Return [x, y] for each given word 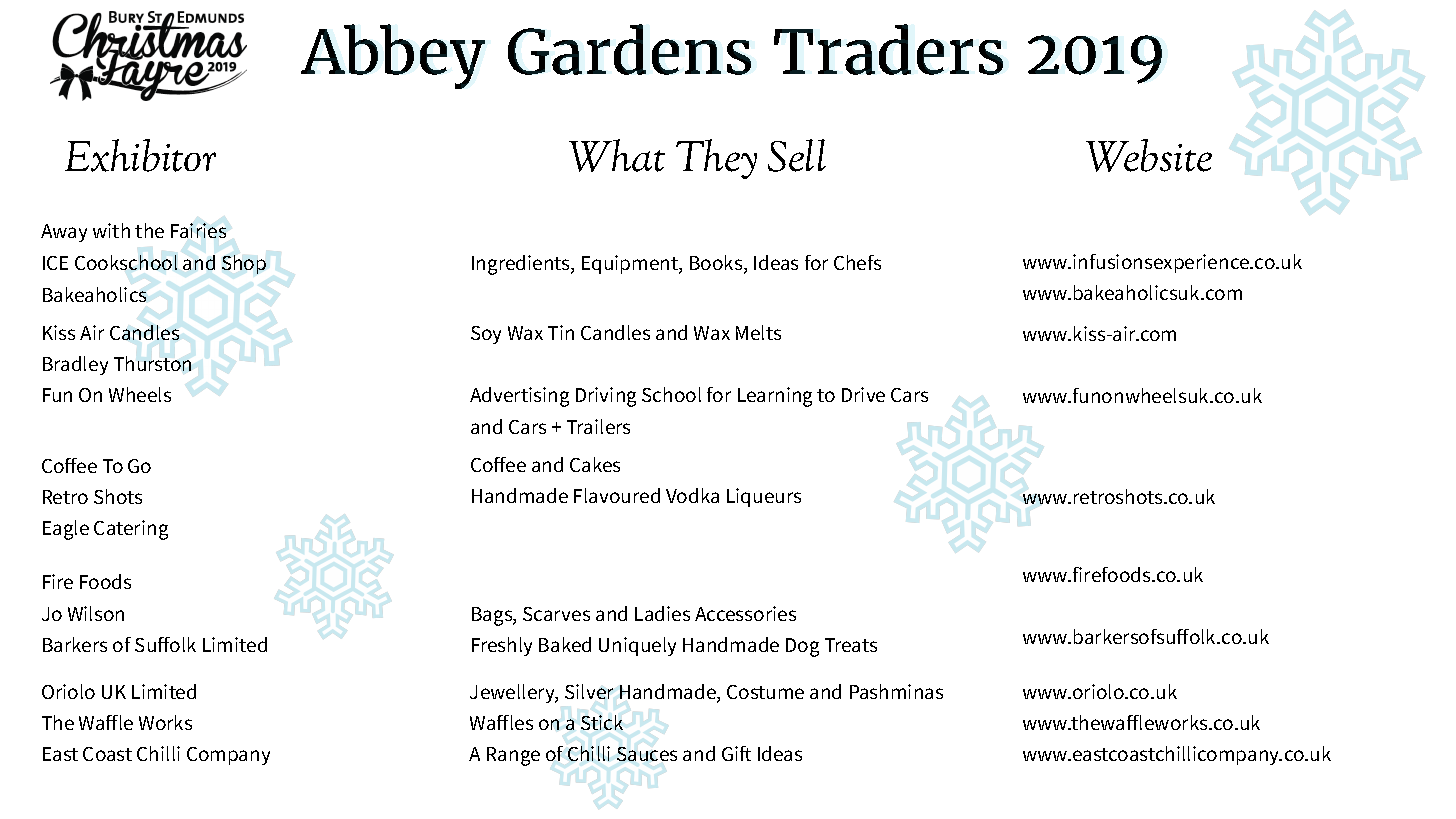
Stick [602, 722]
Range [513, 756]
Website [1149, 155]
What [617, 155]
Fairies [198, 230]
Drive [863, 394]
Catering [131, 530]
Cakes [595, 464]
